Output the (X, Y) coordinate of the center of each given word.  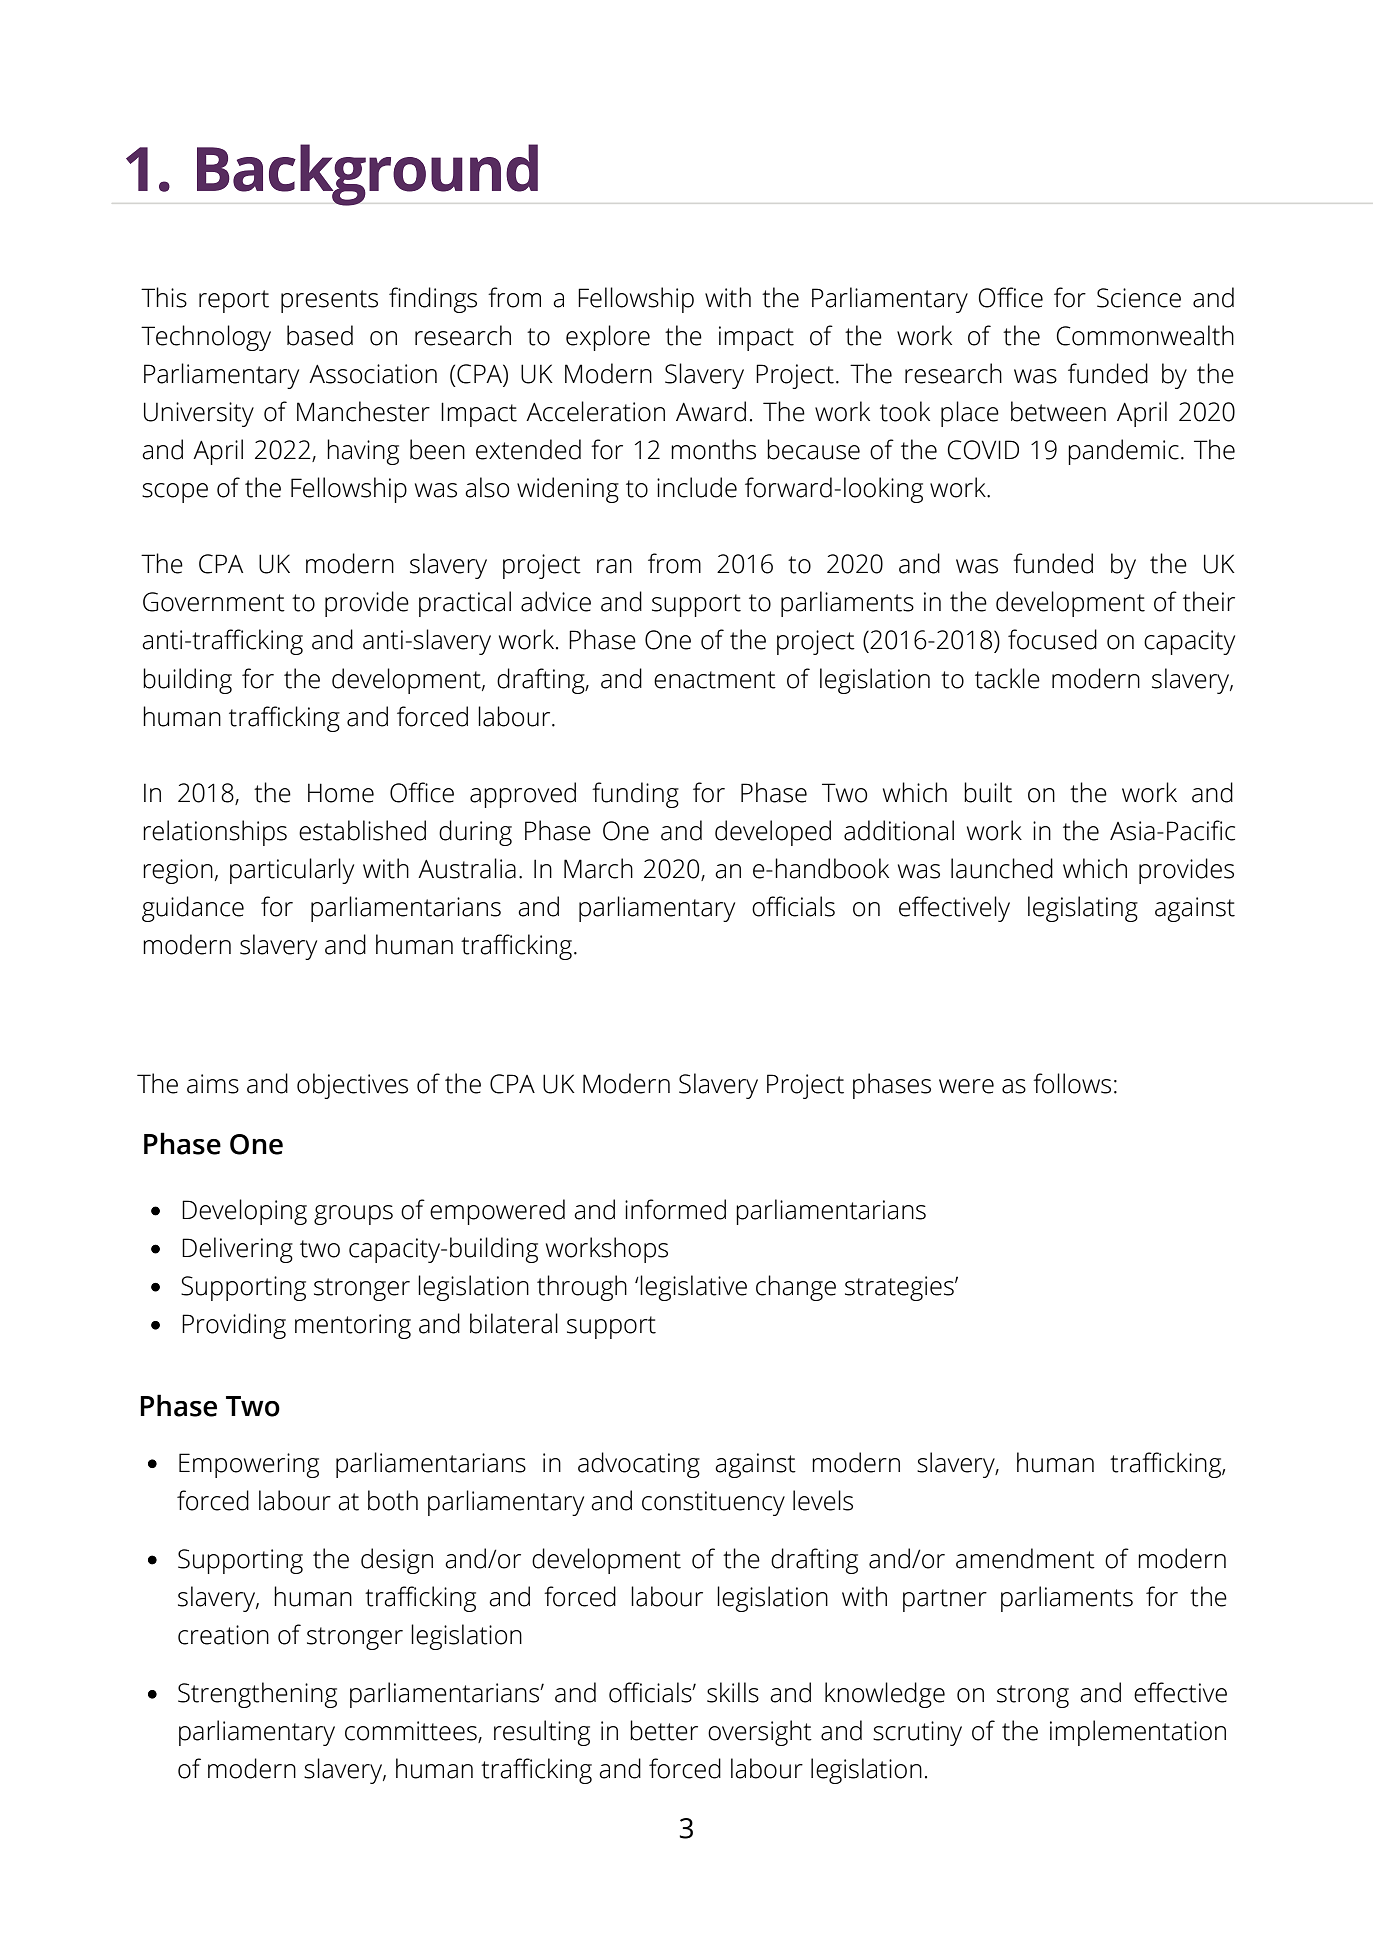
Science (1139, 298)
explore (608, 338)
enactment (715, 680)
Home (341, 793)
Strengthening (257, 1695)
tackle (1007, 678)
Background (367, 175)
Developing (244, 1212)
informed (675, 1209)
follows (1072, 1083)
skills (733, 1692)
